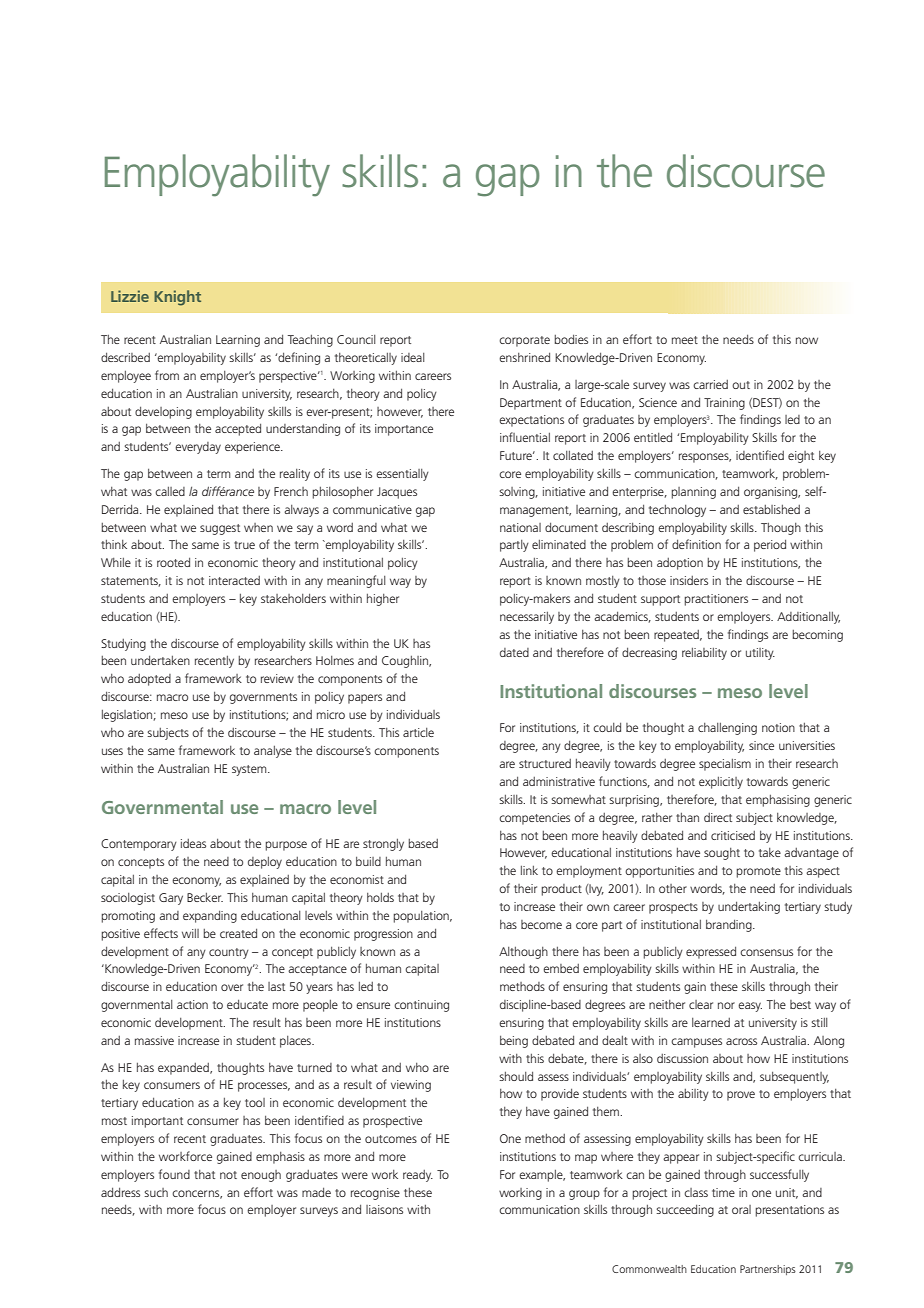 The height and width of the screenshot is (1308, 924). What do you see at coordinates (234, 580) in the screenshot?
I see `interacted` at bounding box center [234, 580].
